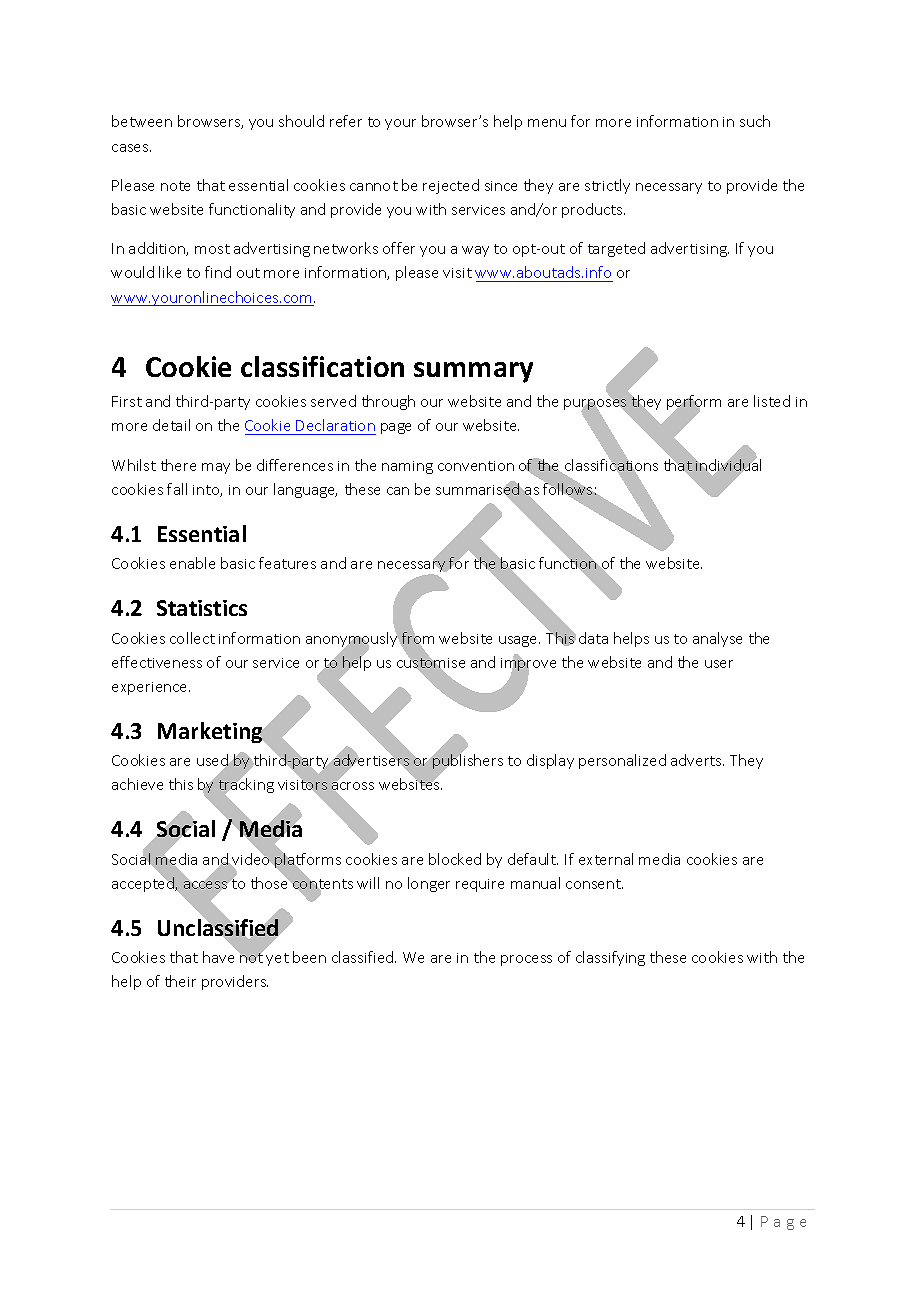 Image resolution: width=924 pixels, height=1308 pixels. Describe the element at coordinates (220, 956) in the document. I see `have` at that location.
